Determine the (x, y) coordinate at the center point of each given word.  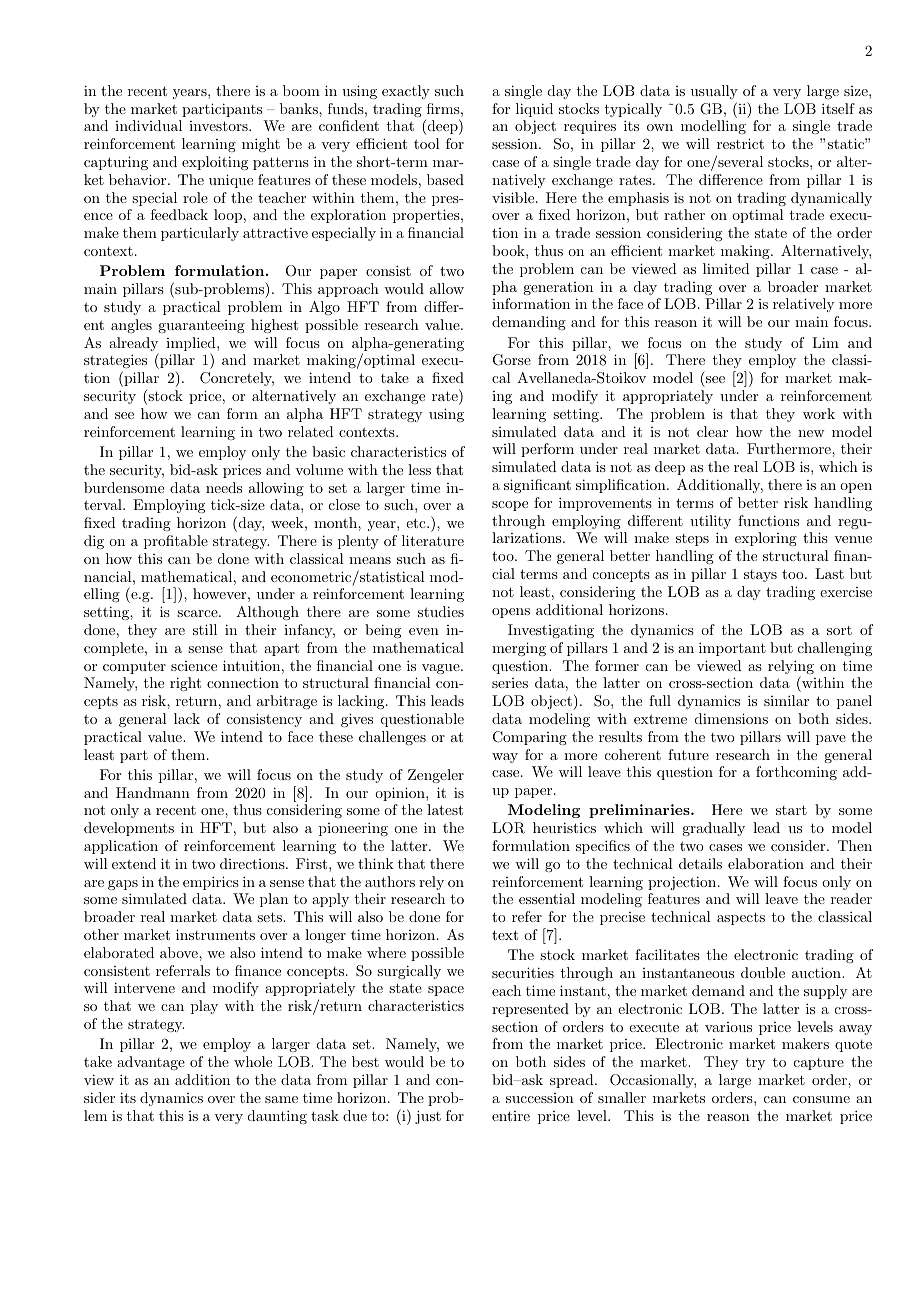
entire (511, 1116)
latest (445, 809)
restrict (740, 143)
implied (192, 345)
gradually (713, 829)
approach (348, 290)
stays (760, 576)
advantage (151, 1063)
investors (219, 126)
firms (443, 108)
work (819, 413)
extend (134, 863)
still (205, 629)
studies (441, 611)
